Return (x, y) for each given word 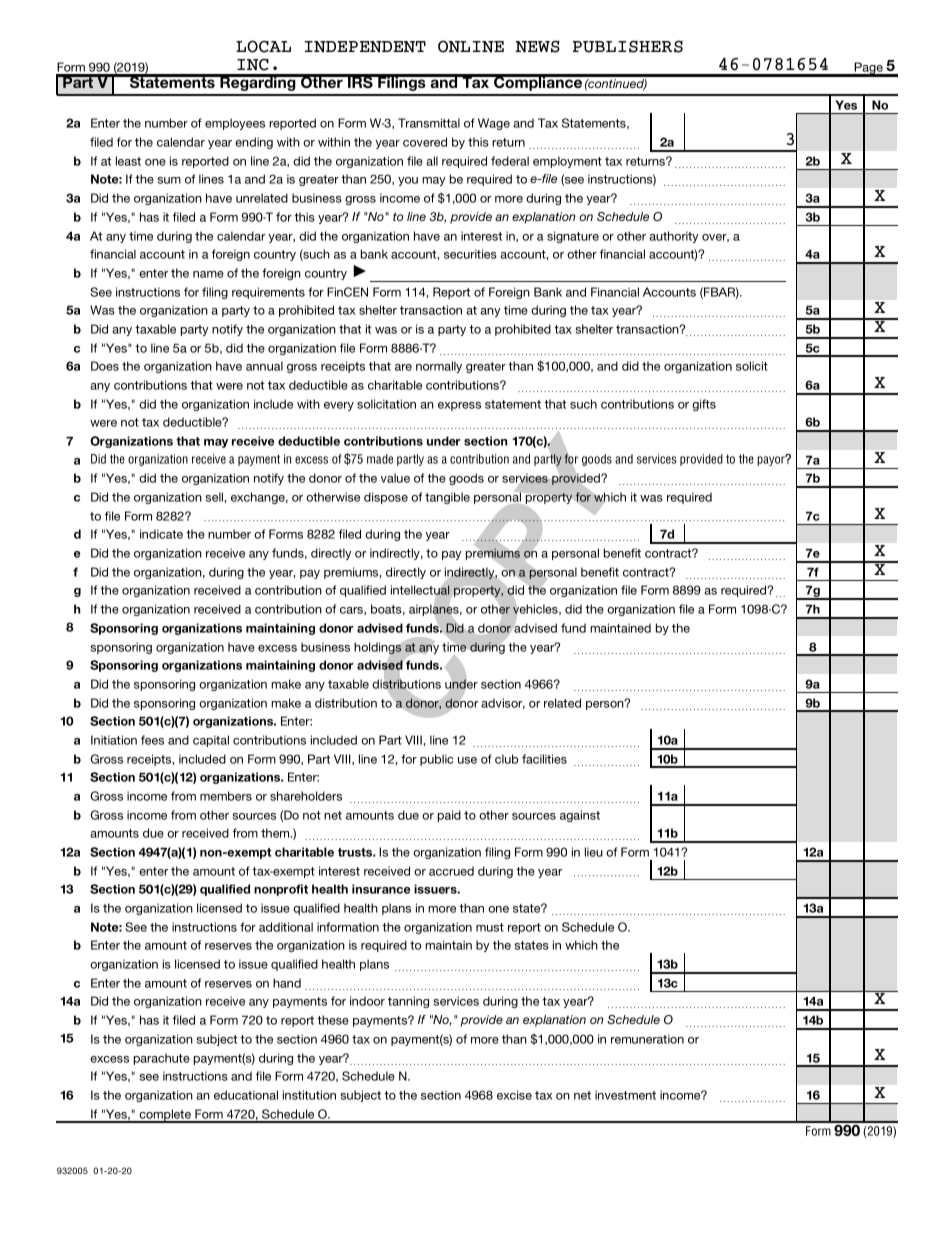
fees (152, 740)
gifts (704, 405)
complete (165, 1116)
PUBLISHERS (628, 46)
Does (105, 366)
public (436, 760)
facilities (544, 759)
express (459, 406)
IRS (360, 81)
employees (235, 124)
